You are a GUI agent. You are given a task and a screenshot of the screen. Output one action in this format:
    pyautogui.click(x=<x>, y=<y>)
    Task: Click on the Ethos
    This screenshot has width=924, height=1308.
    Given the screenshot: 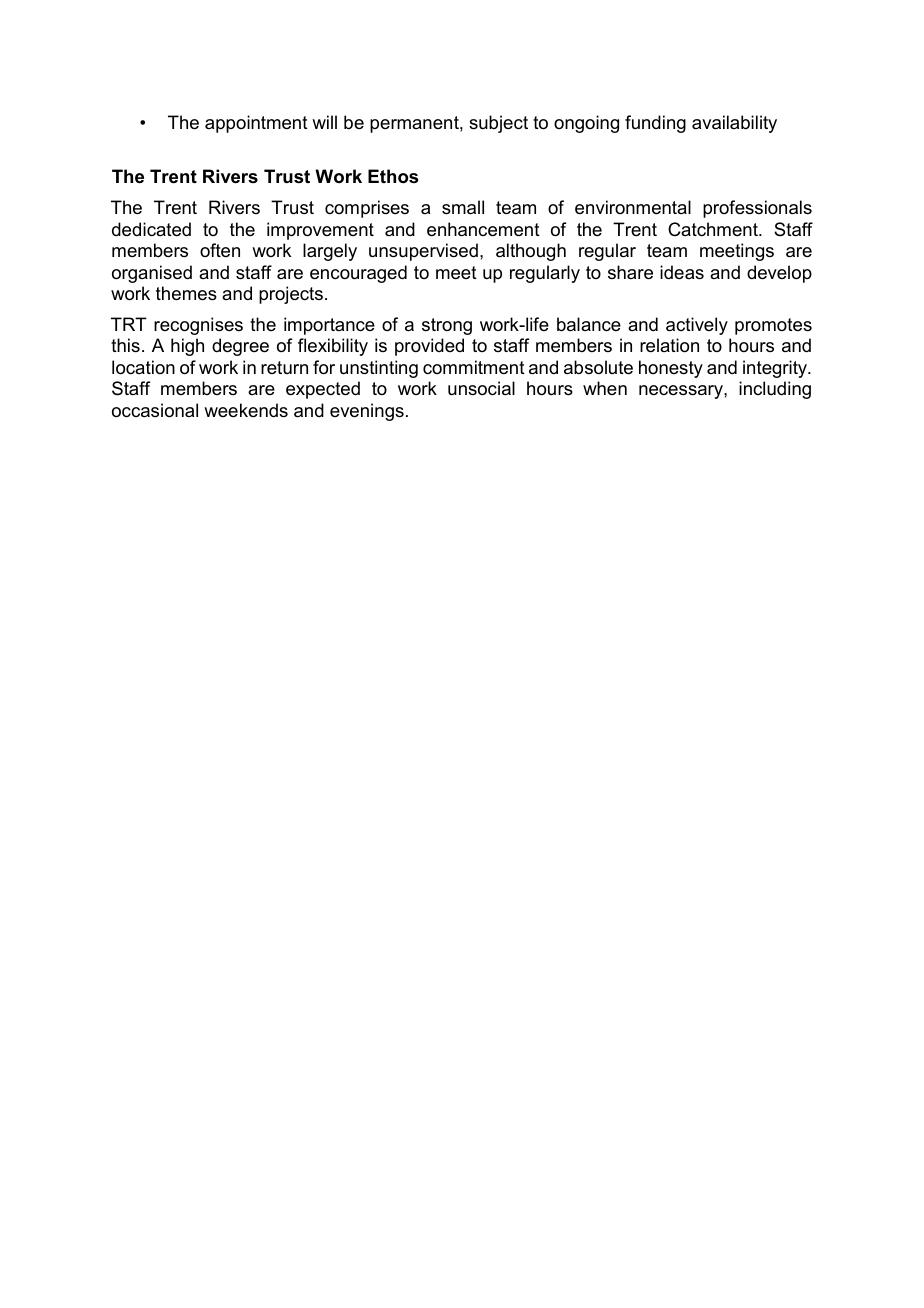 What is the action you would take?
    pyautogui.click(x=393, y=176)
